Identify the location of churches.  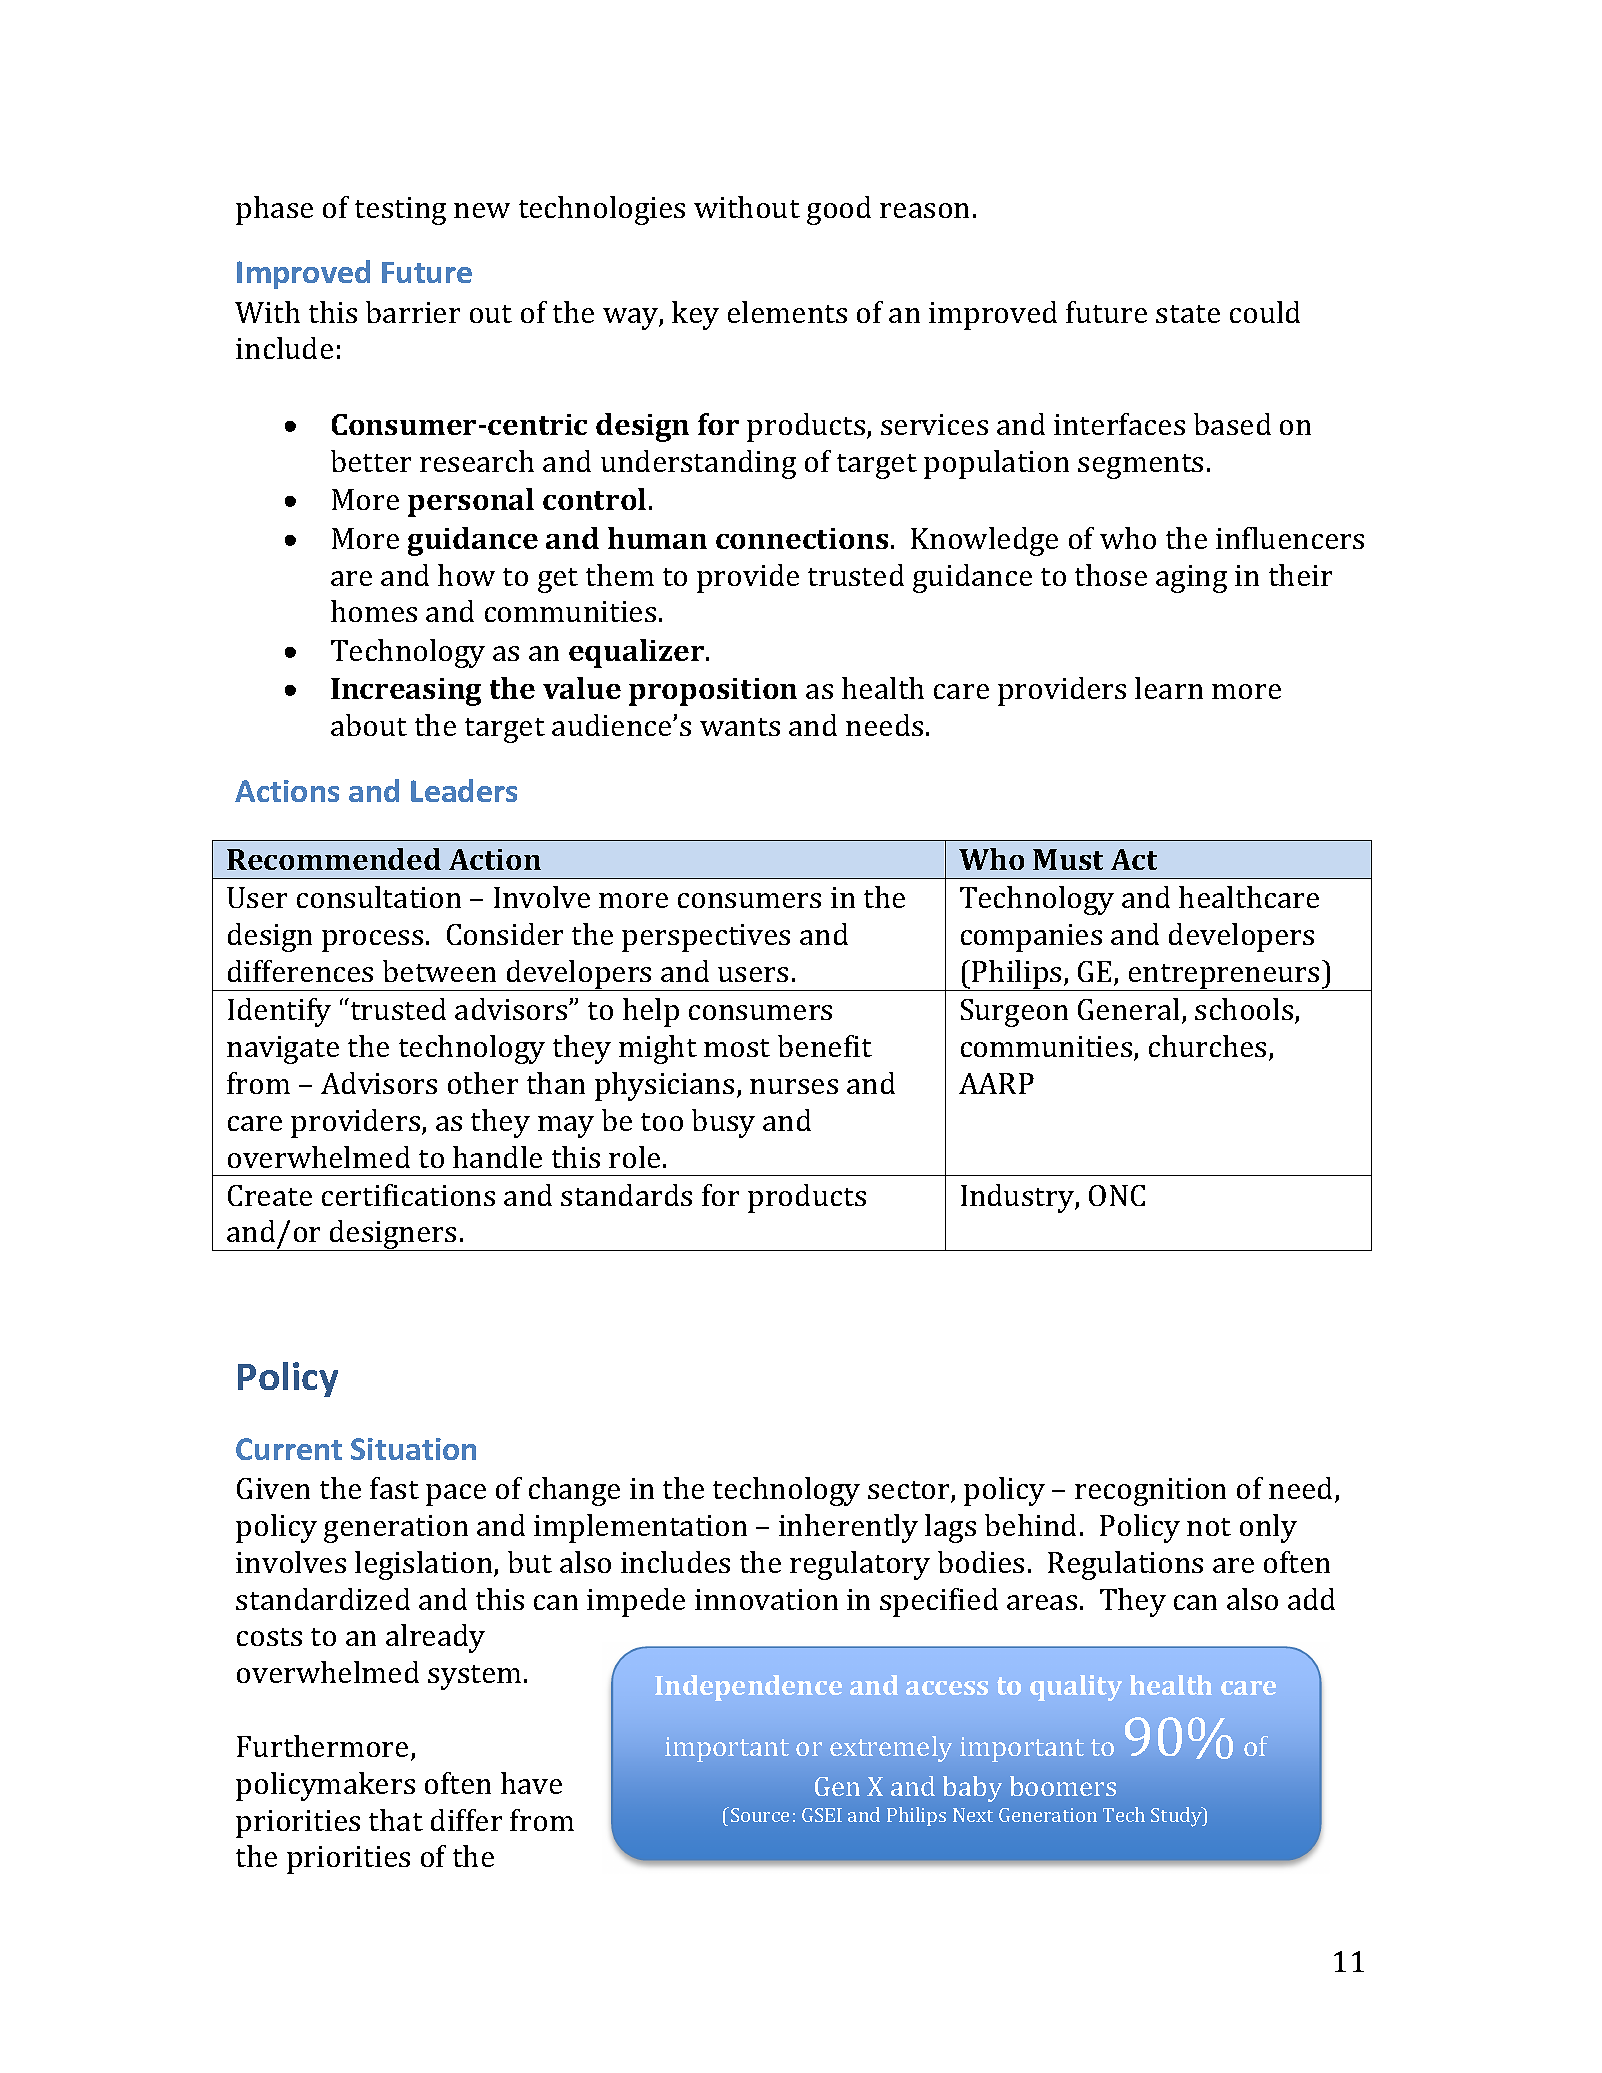
(1207, 1046).
